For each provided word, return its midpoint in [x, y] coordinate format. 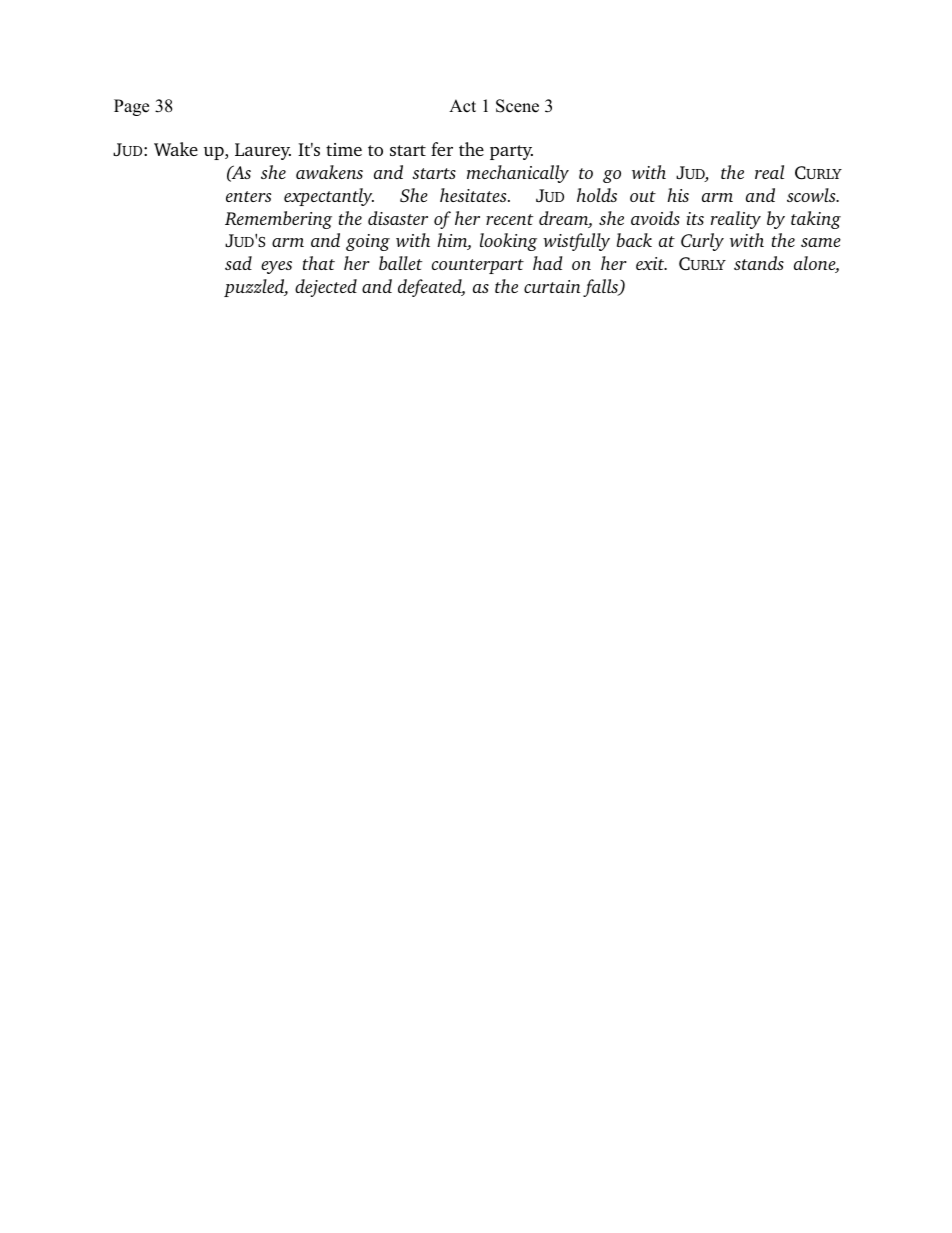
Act [462, 106]
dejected [326, 288]
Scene [517, 106]
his [678, 195]
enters [248, 196]
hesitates [474, 195]
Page [131, 107]
